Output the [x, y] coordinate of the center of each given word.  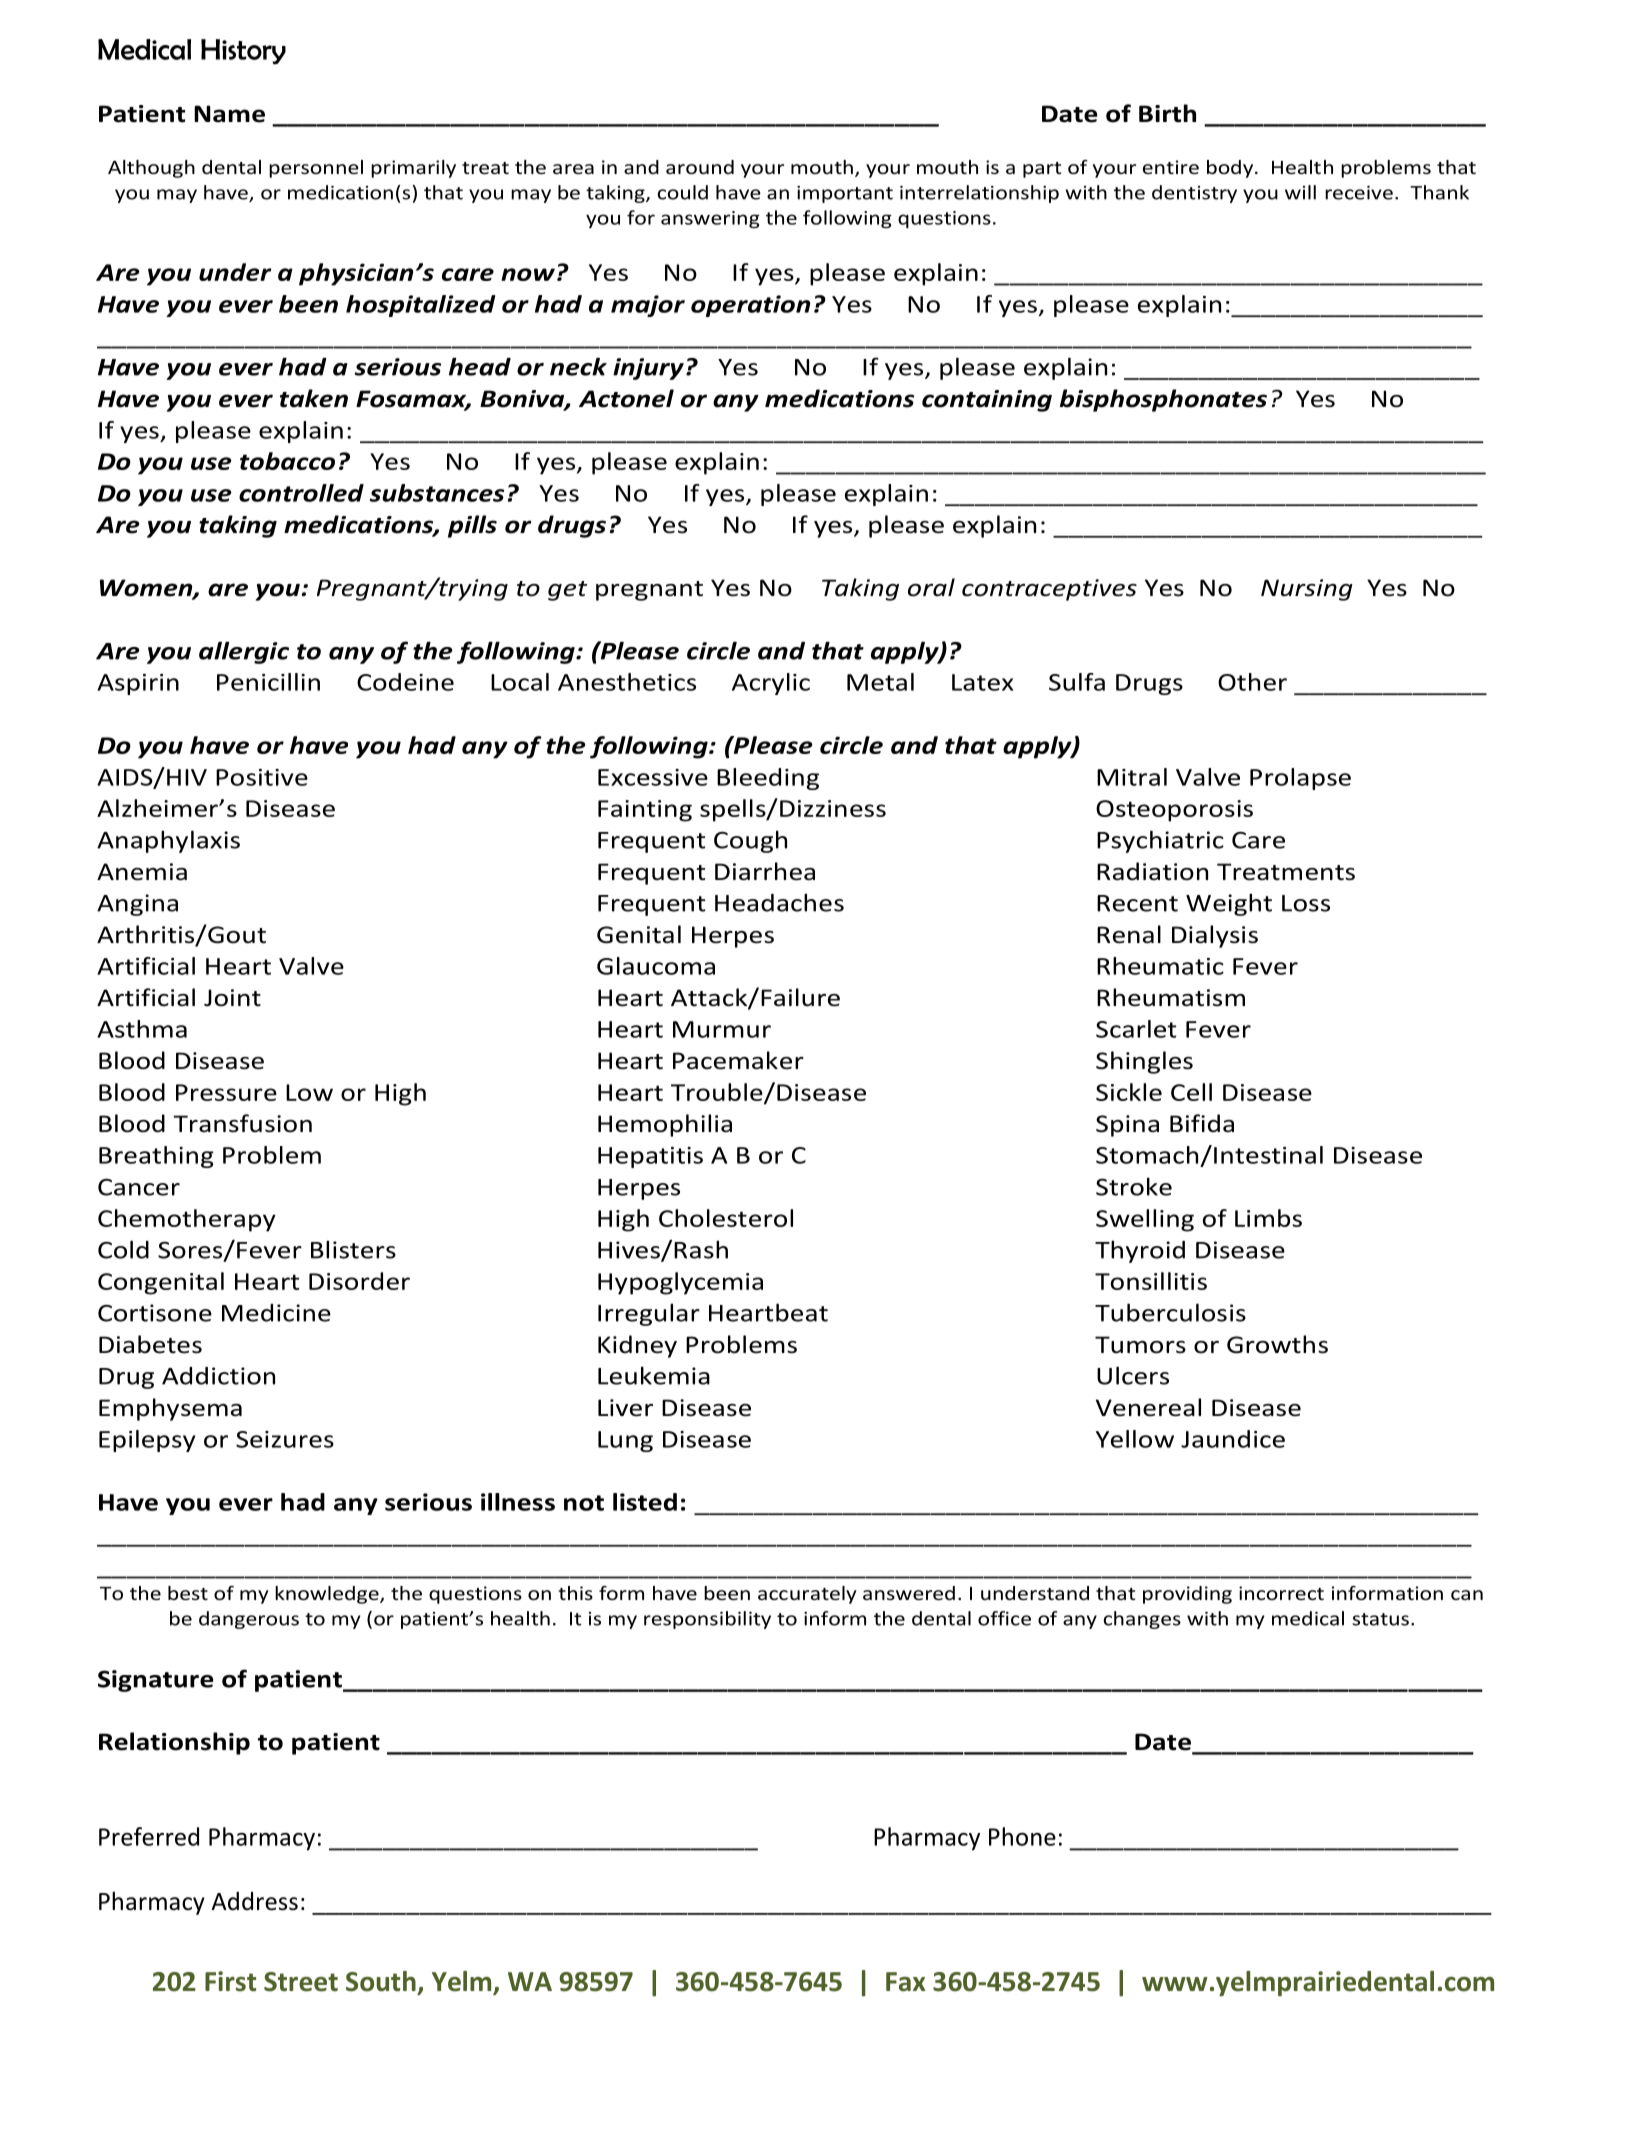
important [845, 194]
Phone [1022, 1836]
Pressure [226, 1092]
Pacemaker [738, 1060]
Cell [1191, 1092]
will [1300, 192]
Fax [906, 1982]
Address [254, 1901]
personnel [316, 169]
